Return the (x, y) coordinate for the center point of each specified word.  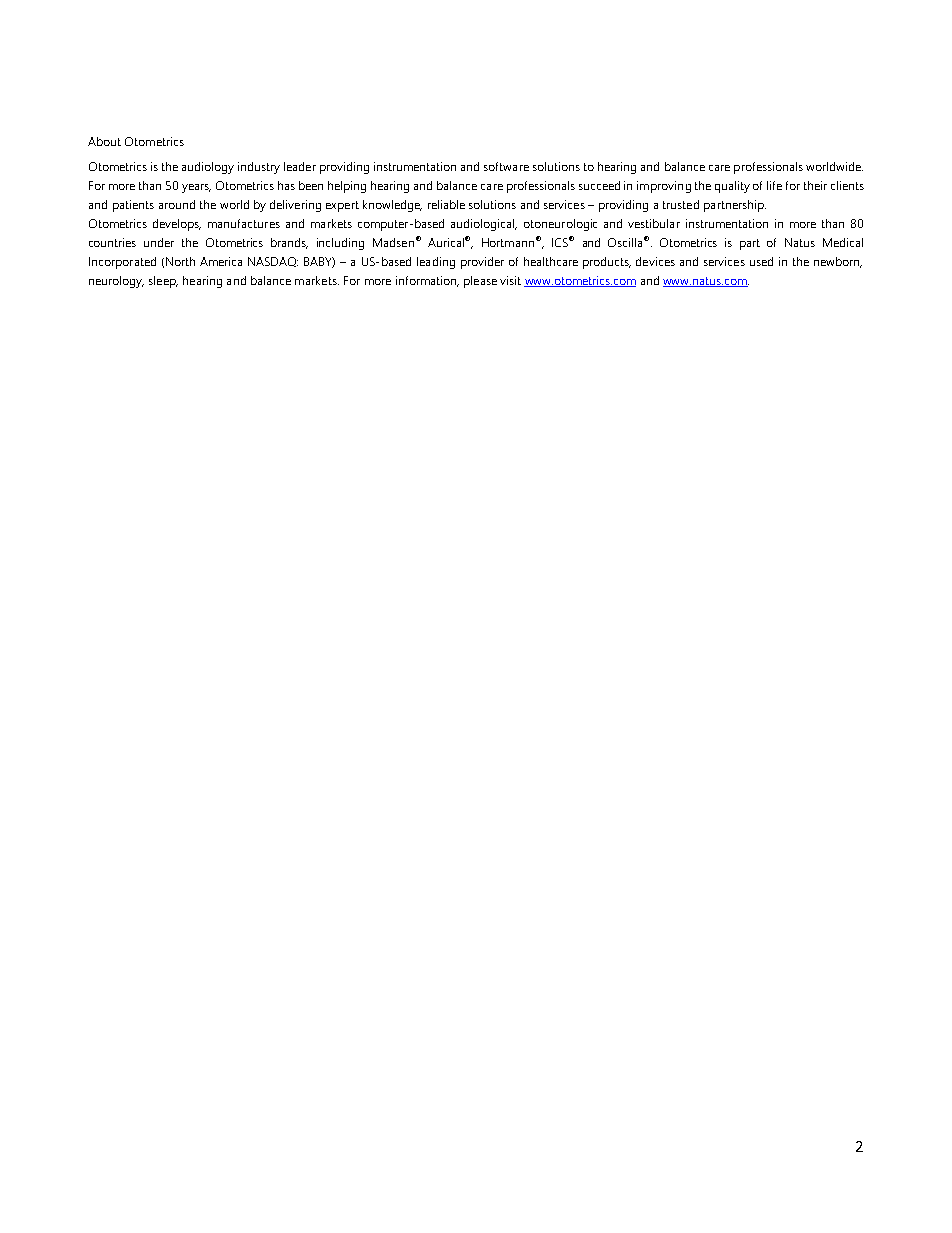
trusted (681, 204)
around (177, 204)
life (774, 185)
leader (300, 166)
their (815, 185)
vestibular (654, 223)
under (159, 242)
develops (177, 225)
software (506, 166)
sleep (163, 282)
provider (482, 263)
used (761, 261)
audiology (208, 168)
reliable (446, 204)
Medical (843, 242)
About (104, 141)
